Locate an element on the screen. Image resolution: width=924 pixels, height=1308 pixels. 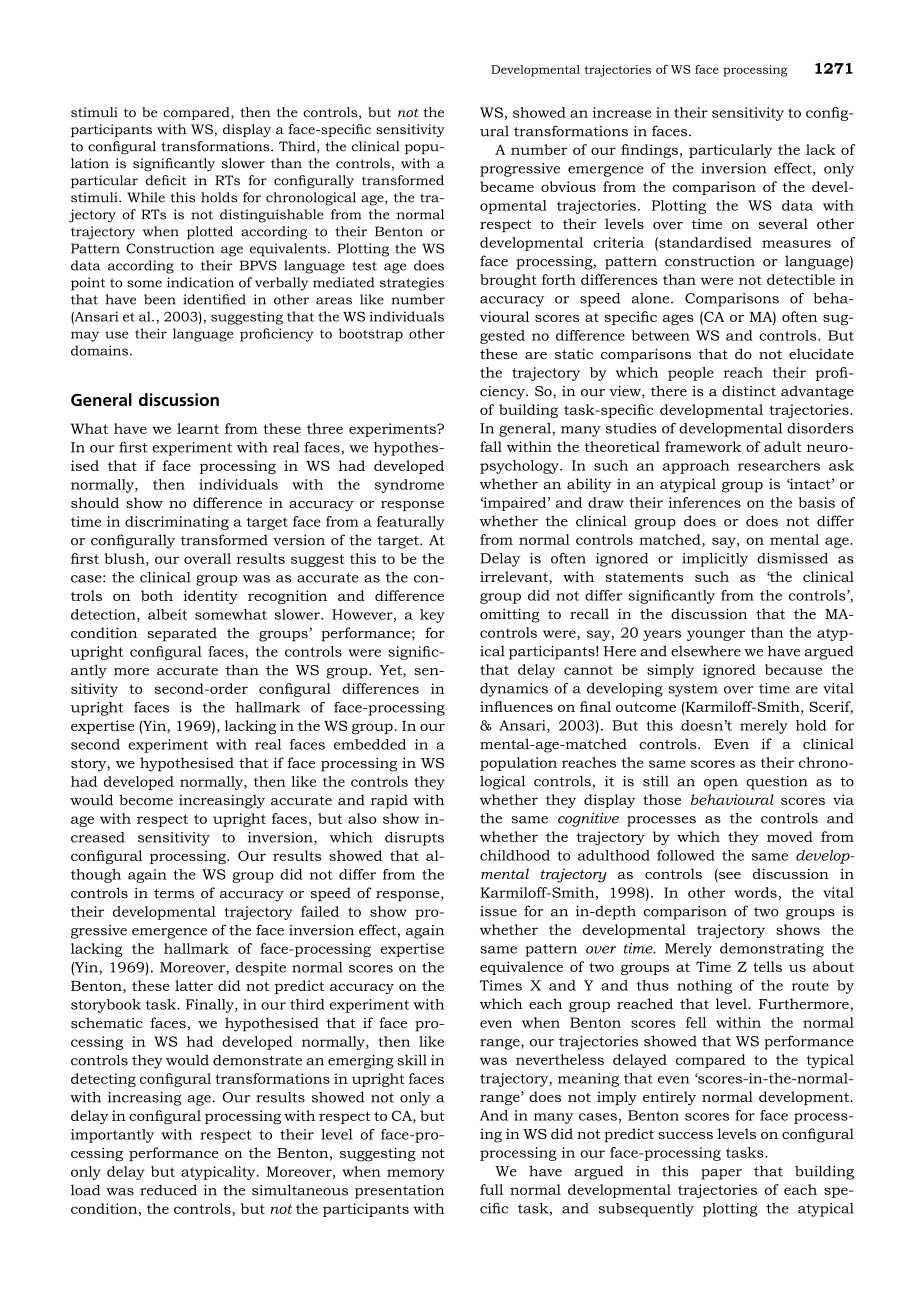
moved is located at coordinates (790, 836).
